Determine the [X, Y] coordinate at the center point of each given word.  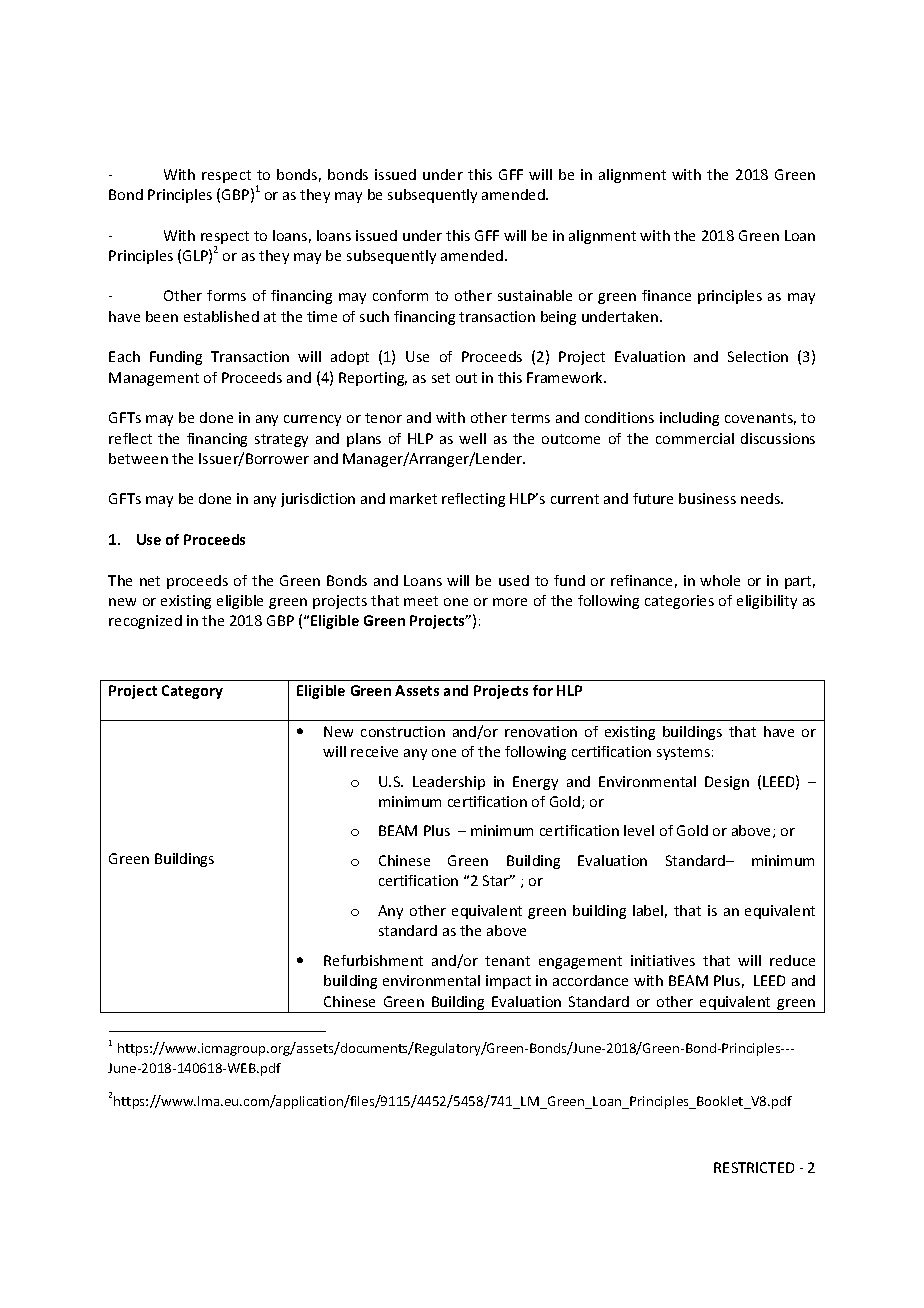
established [221, 316]
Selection [758, 356]
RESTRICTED [754, 1167]
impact [508, 982]
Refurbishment [373, 960]
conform [400, 295]
